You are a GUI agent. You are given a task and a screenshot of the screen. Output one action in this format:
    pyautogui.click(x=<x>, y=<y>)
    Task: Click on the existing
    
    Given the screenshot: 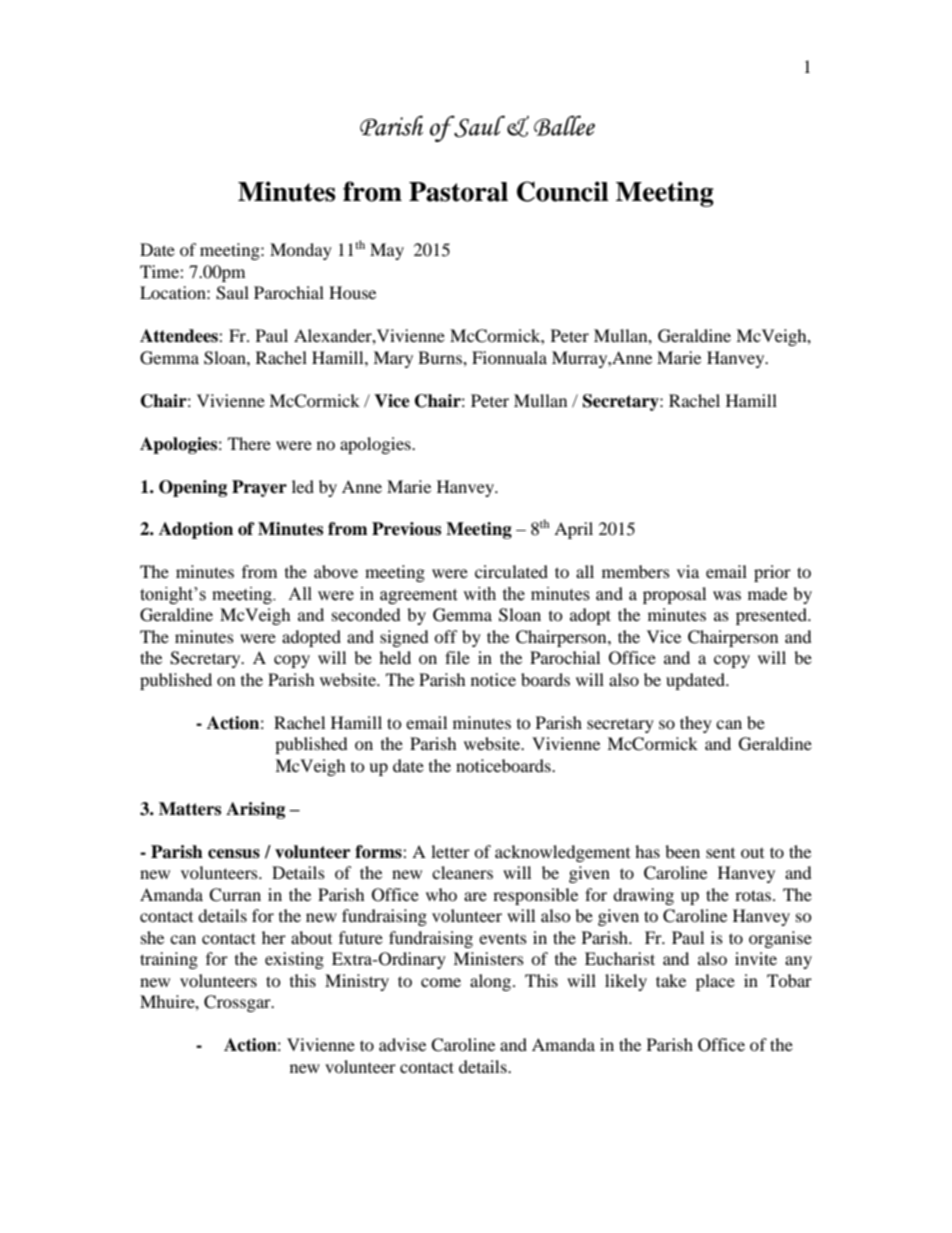 What is the action you would take?
    pyautogui.click(x=294, y=960)
